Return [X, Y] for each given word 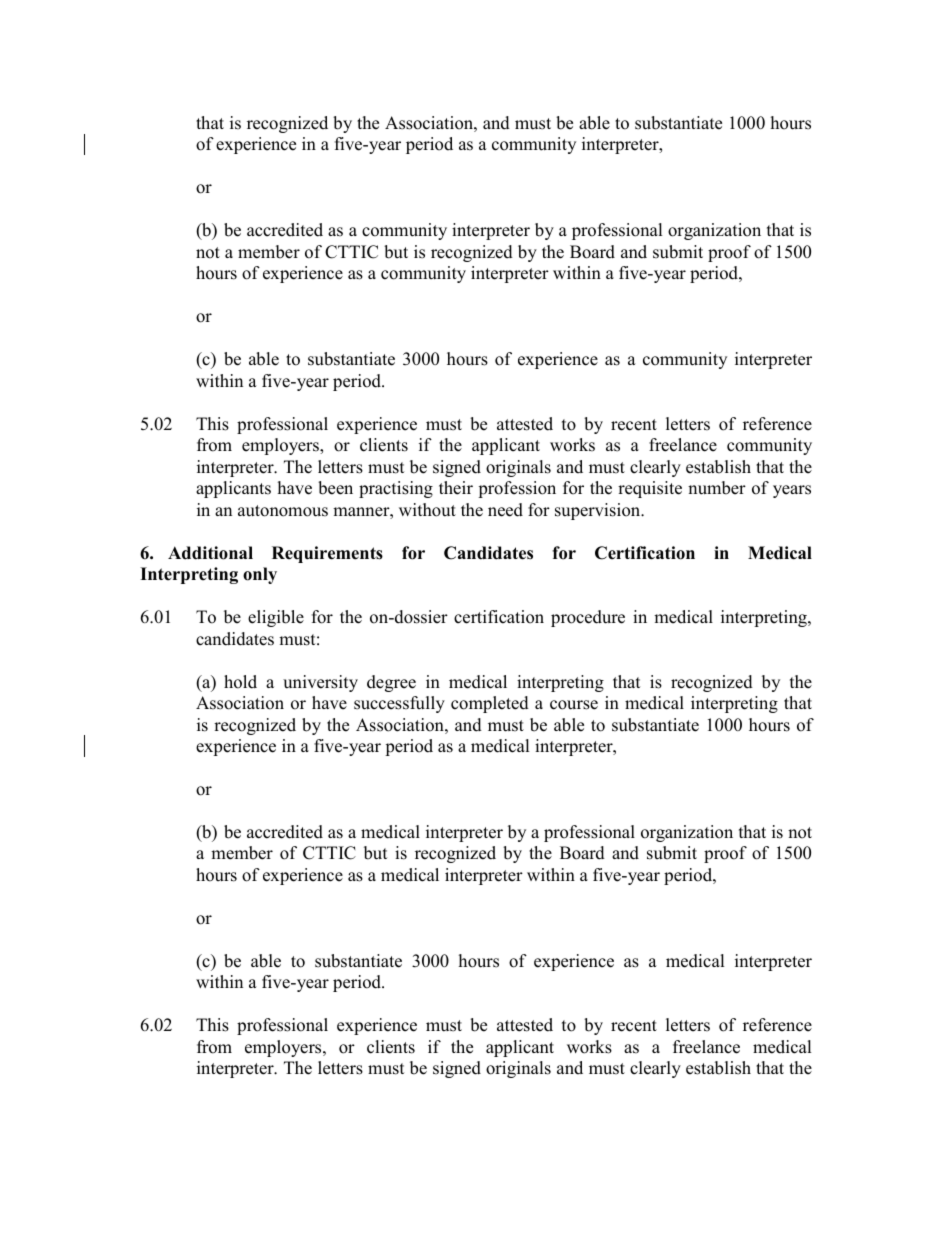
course [574, 705]
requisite [650, 489]
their [456, 488]
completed [490, 704]
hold [240, 682]
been [335, 488]
